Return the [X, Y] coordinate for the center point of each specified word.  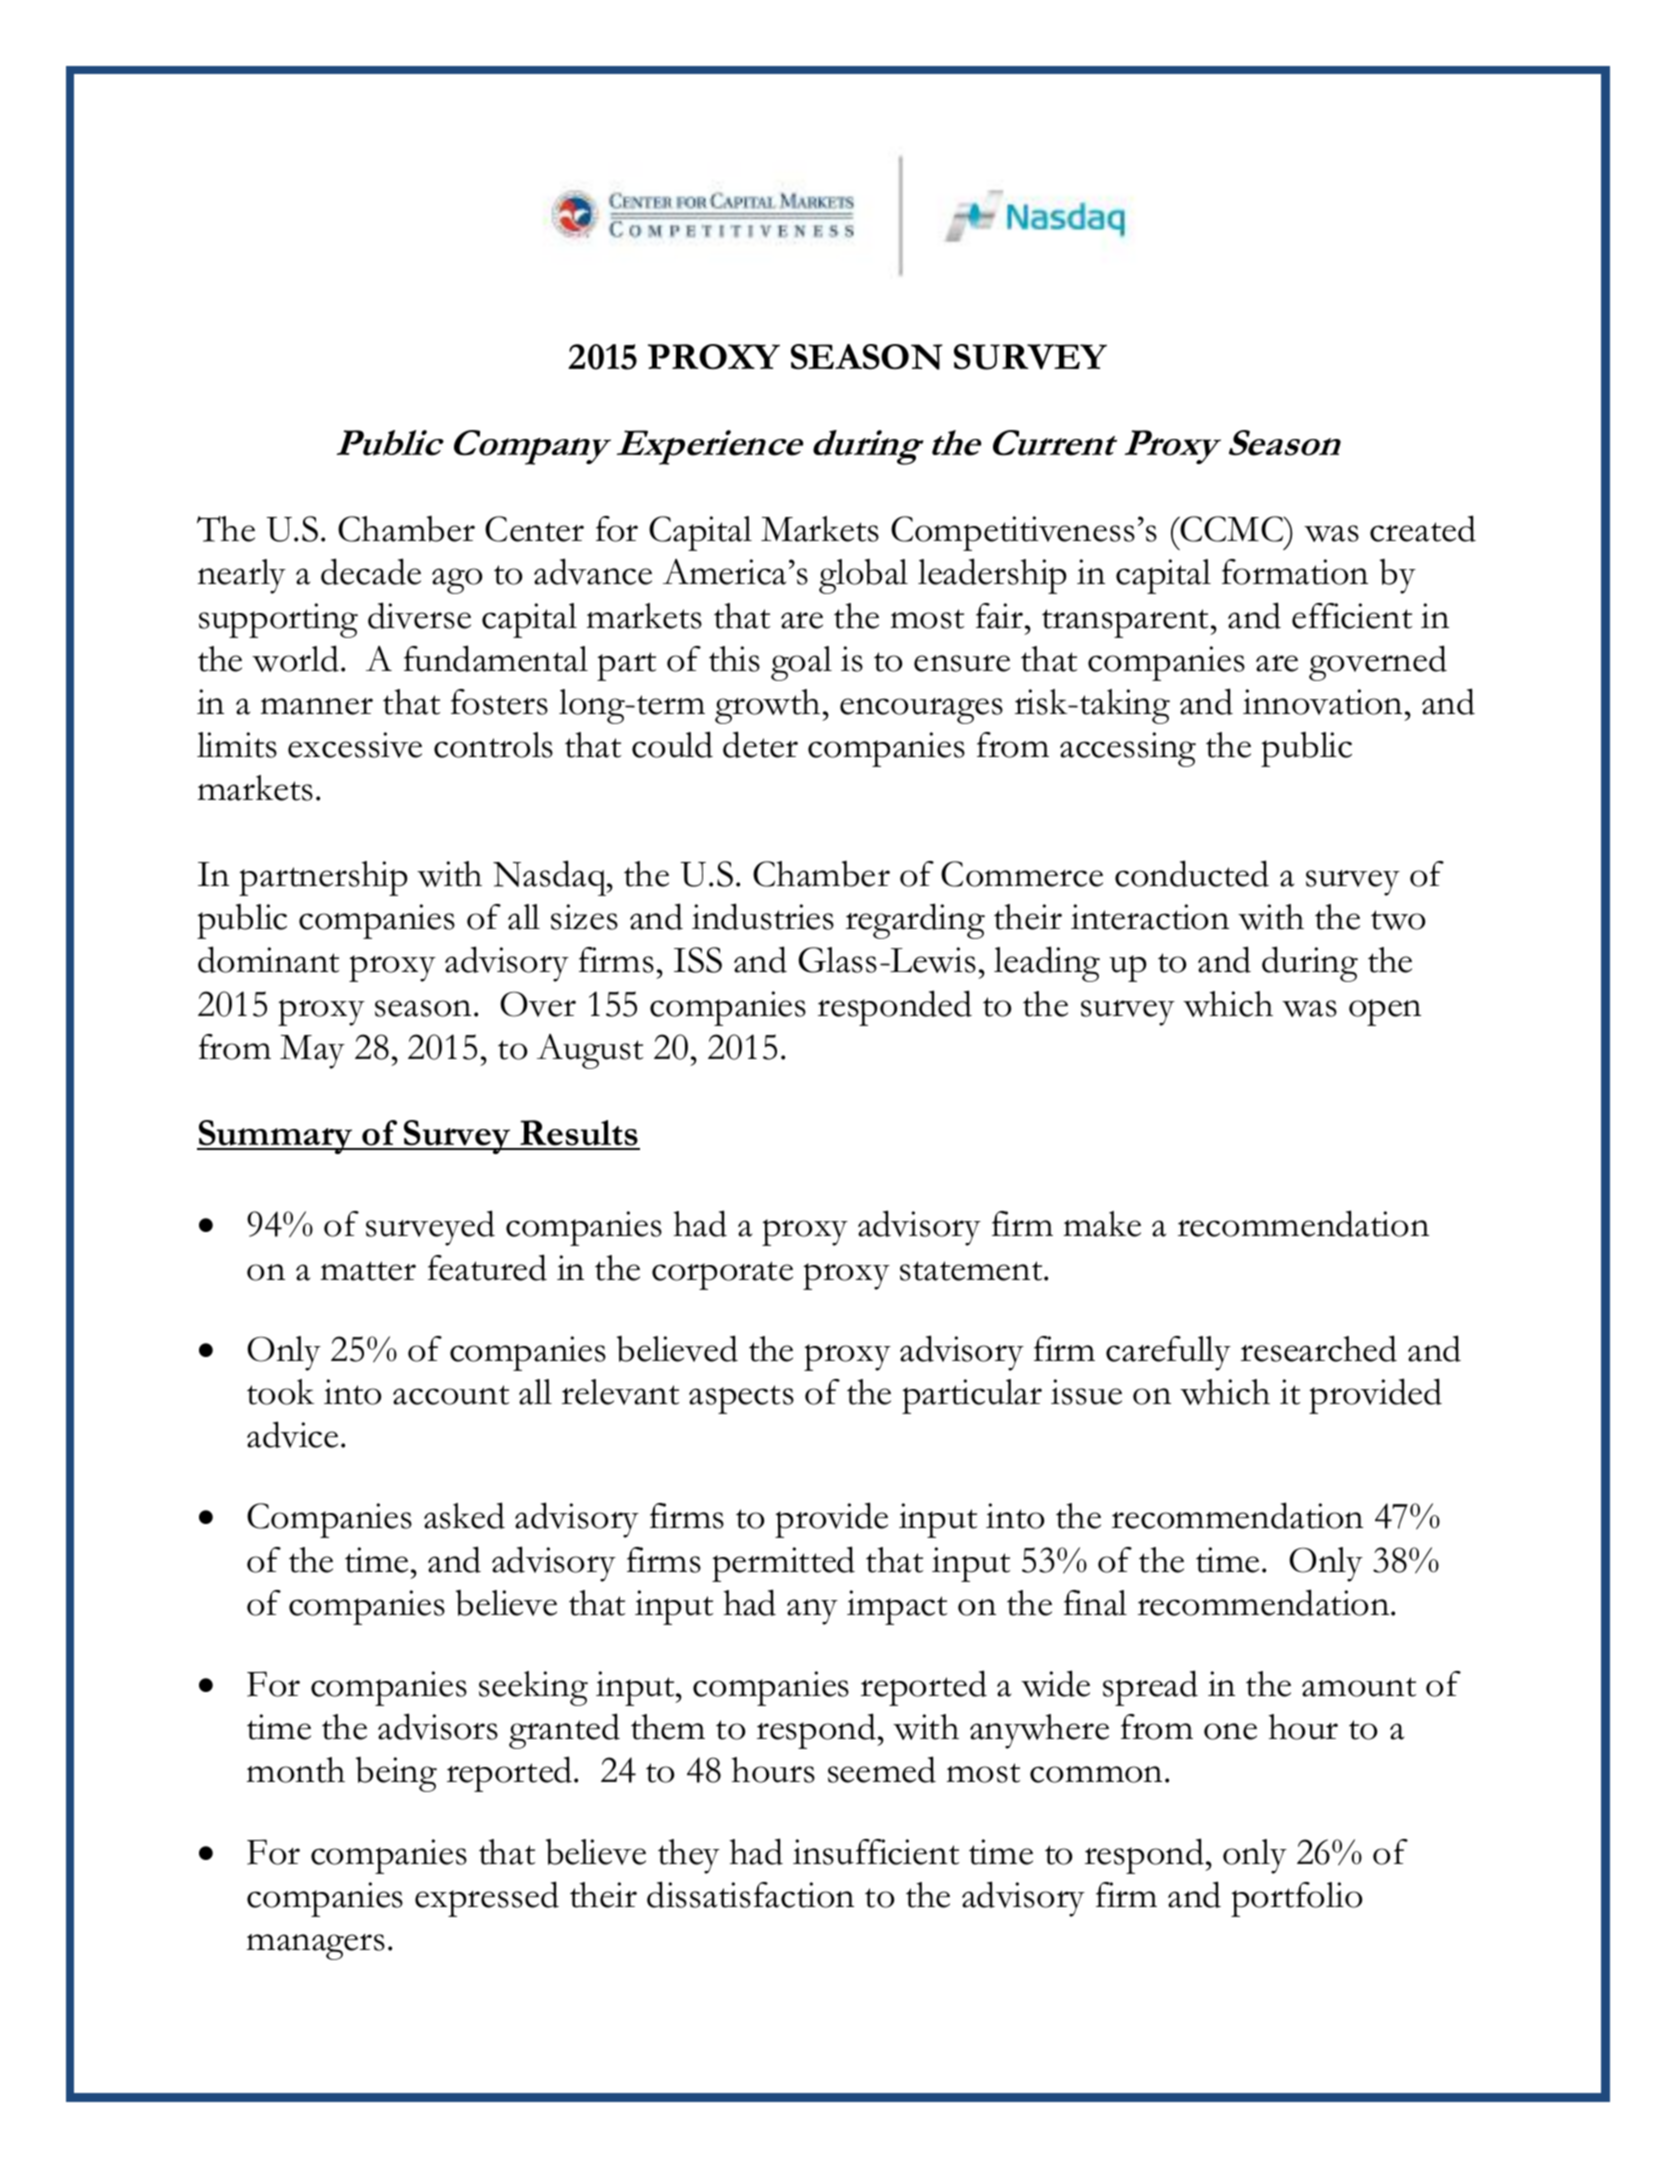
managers [316, 1947]
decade [371, 571]
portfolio [1296, 1899]
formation [1295, 572]
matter [368, 1271]
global [863, 576]
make [1102, 1224]
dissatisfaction [750, 1894]
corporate [722, 1275]
